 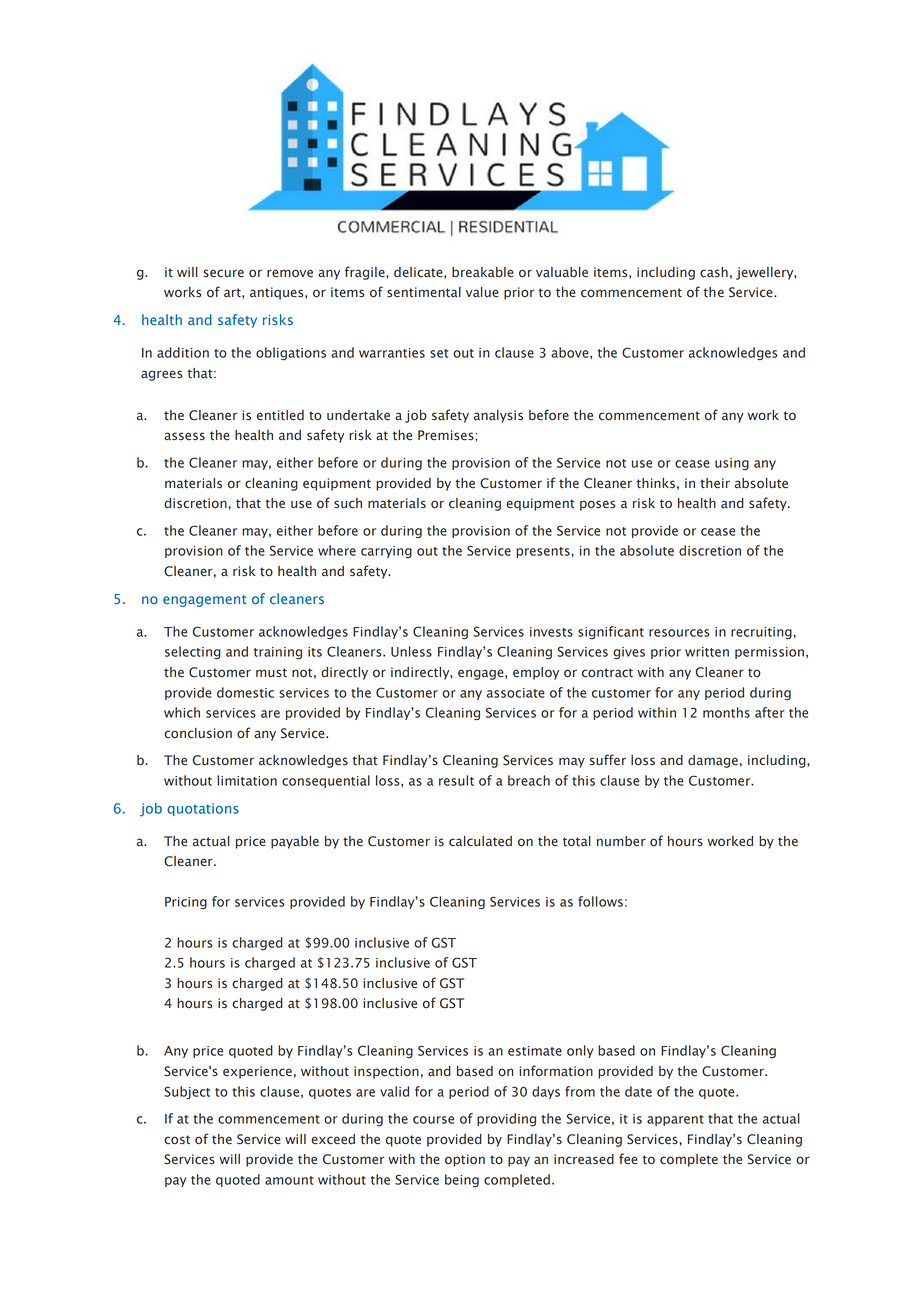 I want to click on selecting, so click(x=193, y=653).
